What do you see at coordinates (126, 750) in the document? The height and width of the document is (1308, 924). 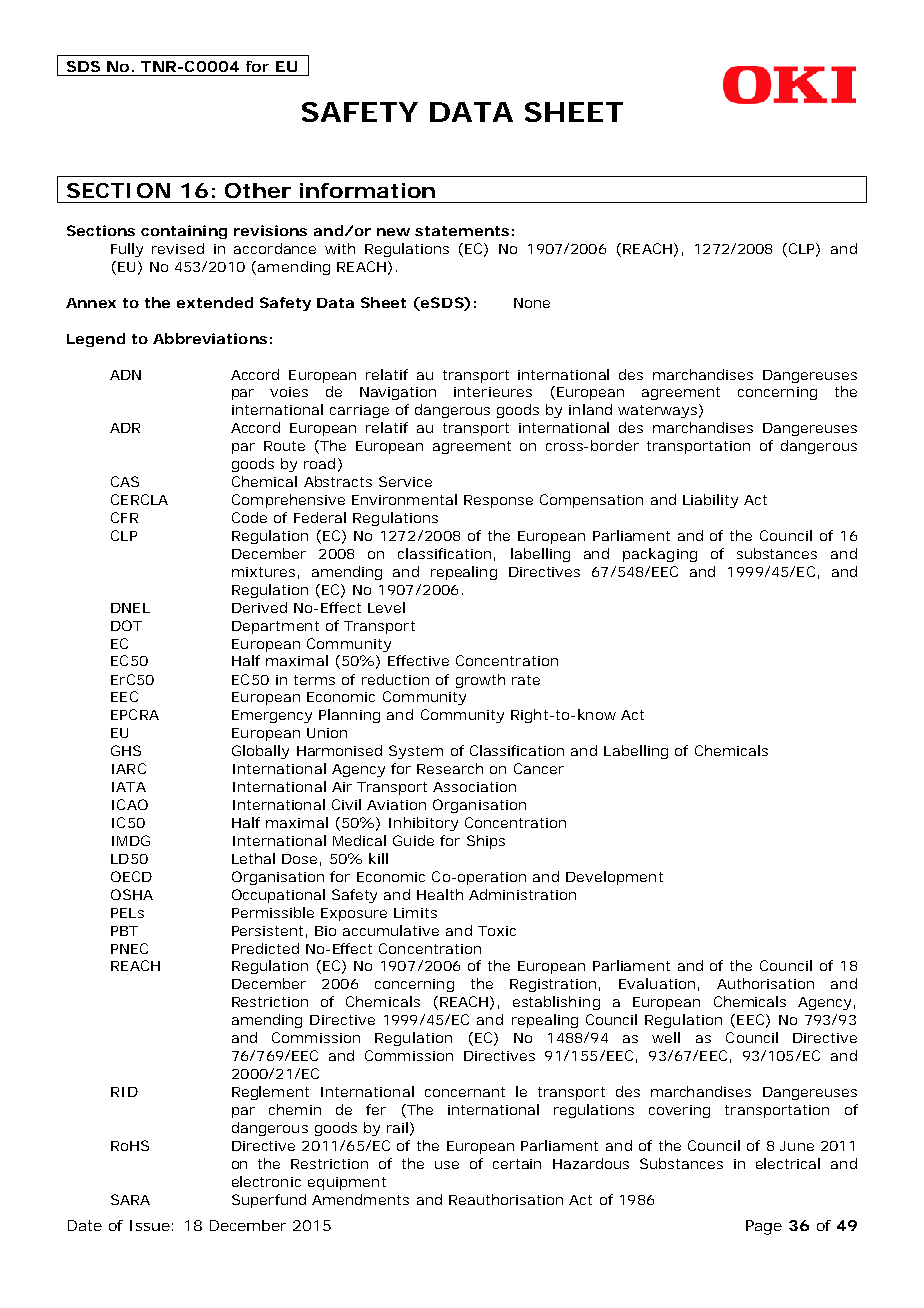 I see `GHS` at bounding box center [126, 750].
